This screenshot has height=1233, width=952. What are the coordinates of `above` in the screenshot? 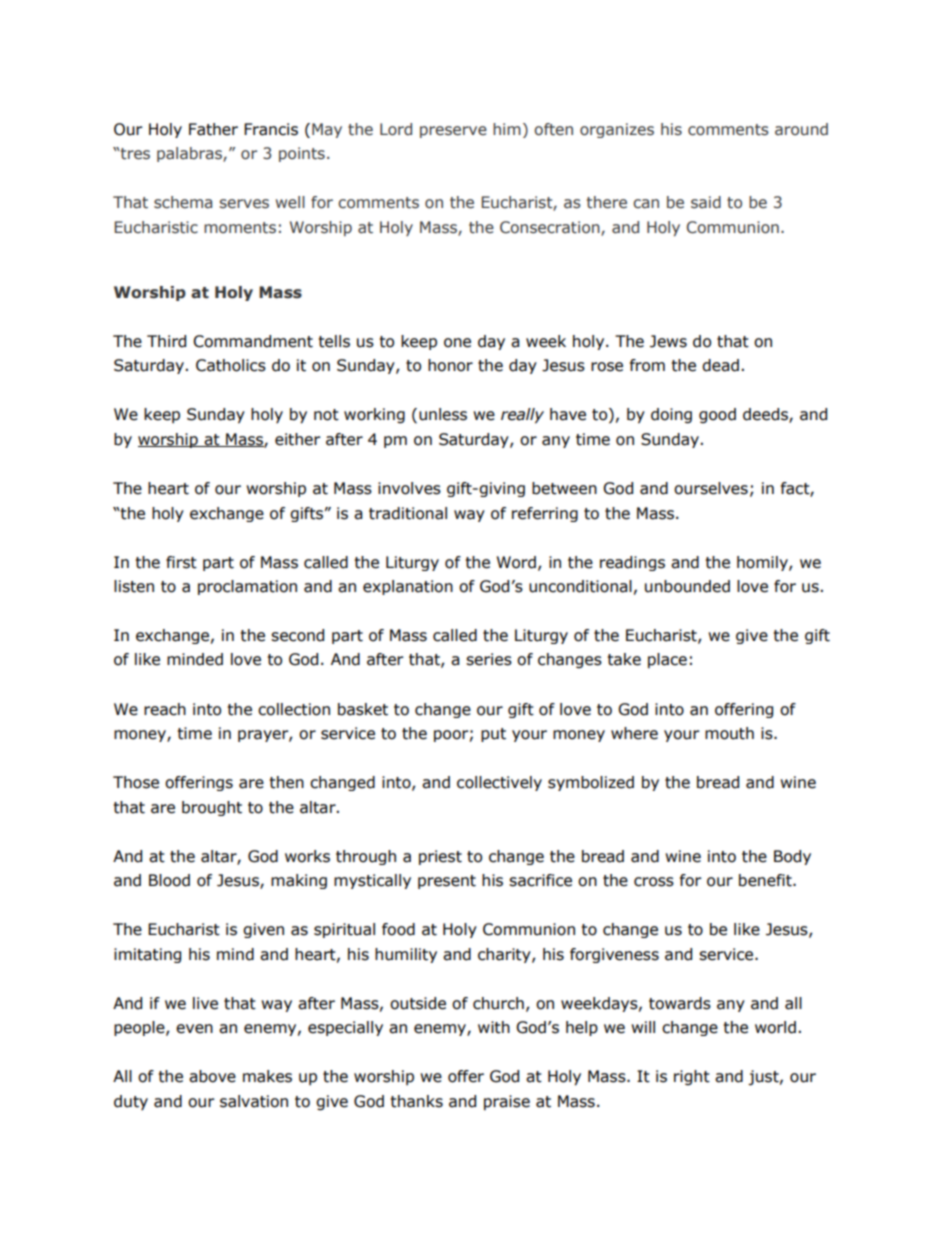 It's located at (212, 1076).
